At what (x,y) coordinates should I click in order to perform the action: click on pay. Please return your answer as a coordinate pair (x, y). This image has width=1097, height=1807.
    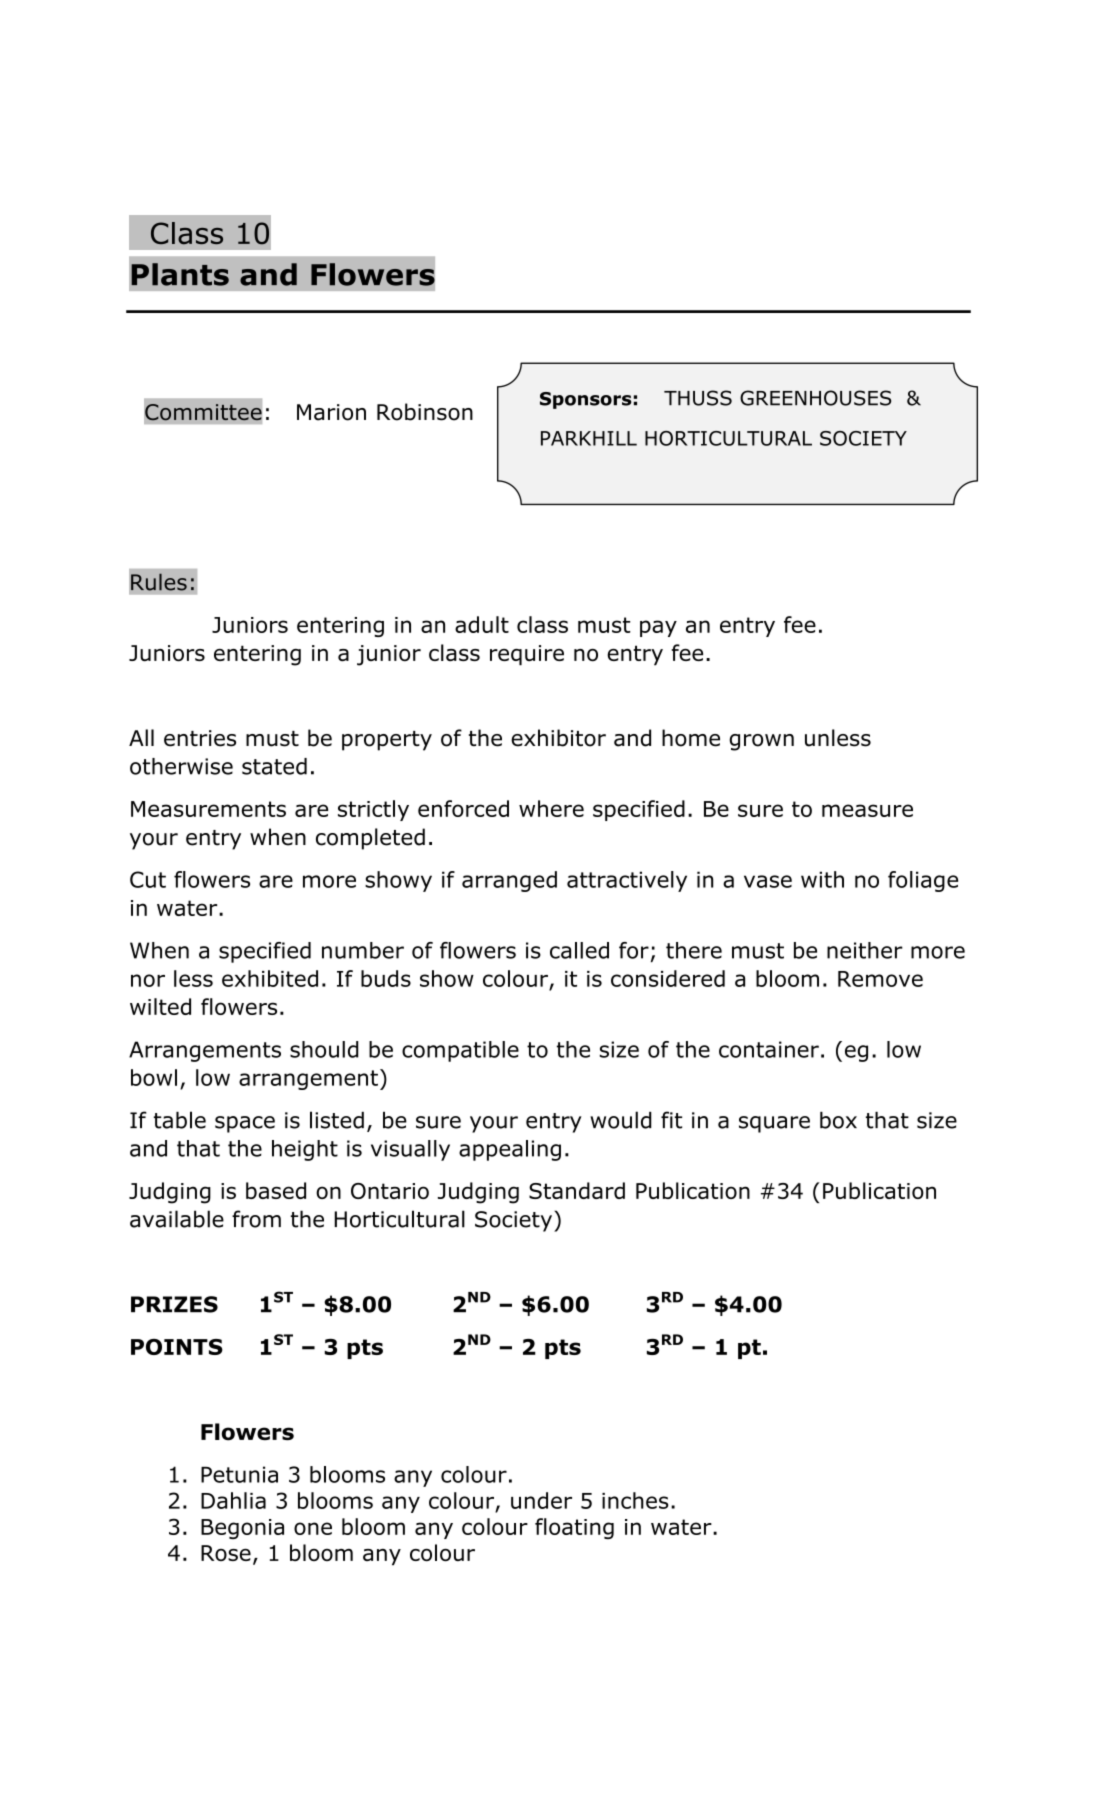
    Looking at the image, I should click on (658, 628).
